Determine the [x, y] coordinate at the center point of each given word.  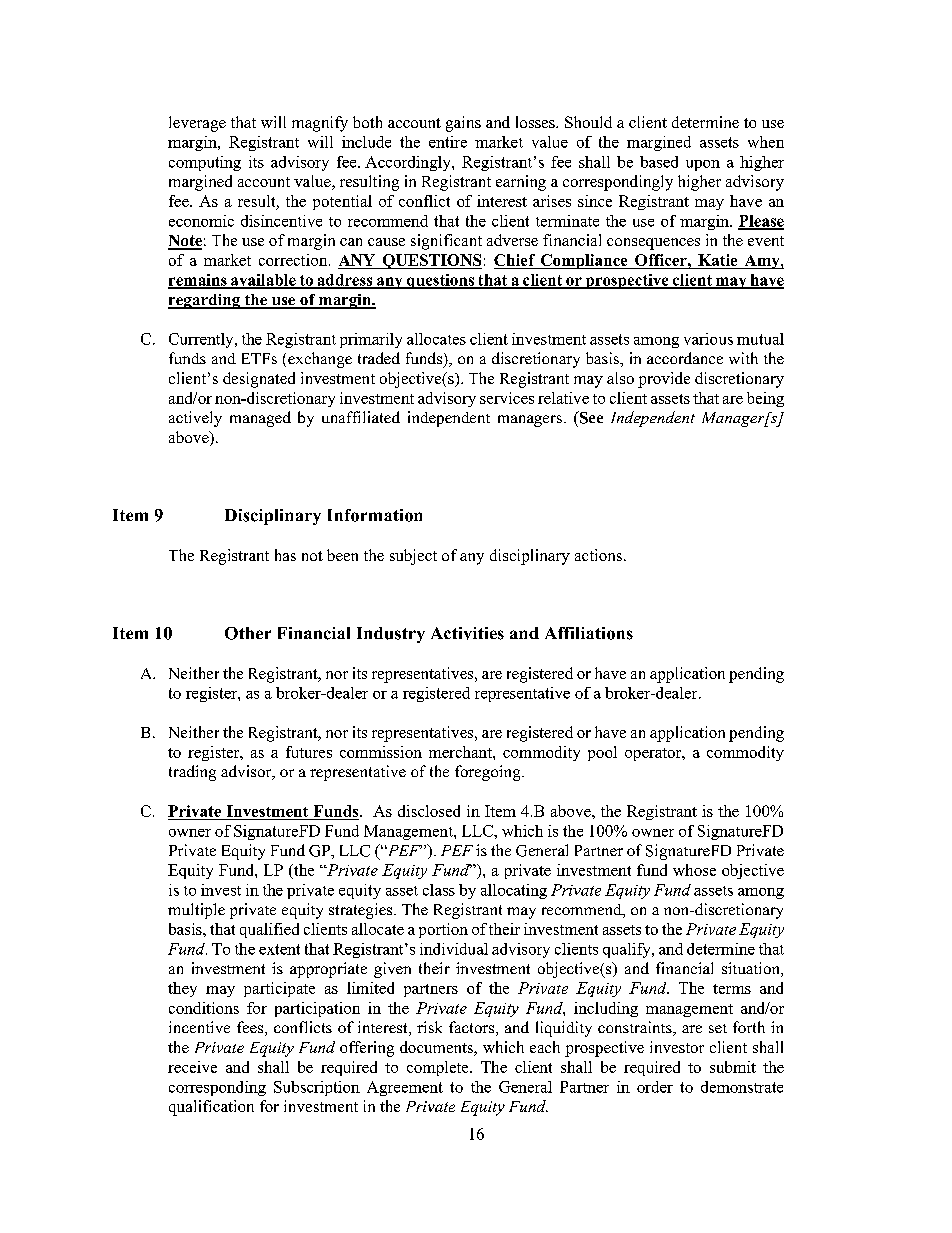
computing [205, 163]
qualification [211, 1108]
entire [448, 142]
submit [733, 1067]
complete [439, 1068]
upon [703, 165]
